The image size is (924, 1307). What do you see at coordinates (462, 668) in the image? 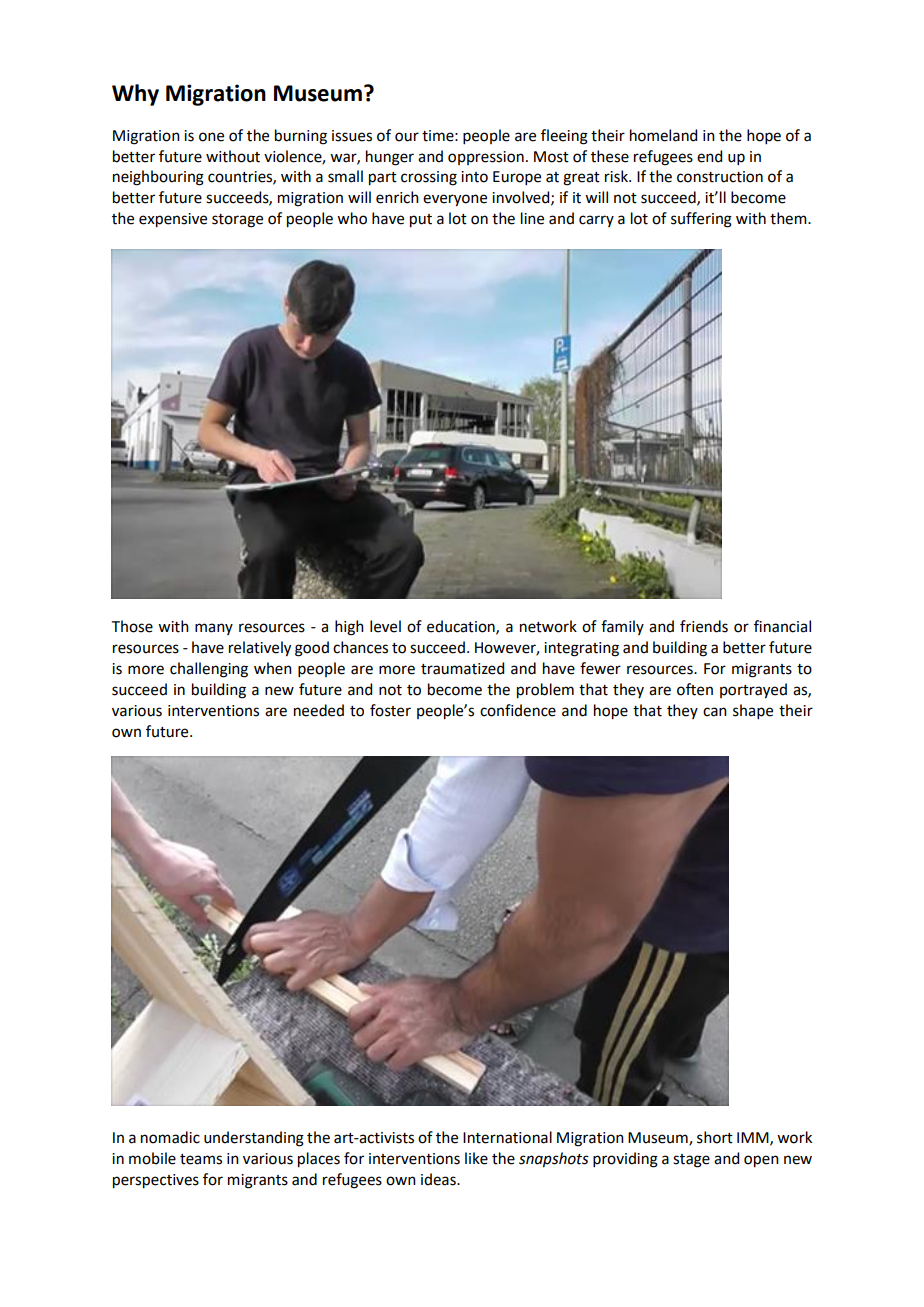
I see `traumatized` at bounding box center [462, 668].
